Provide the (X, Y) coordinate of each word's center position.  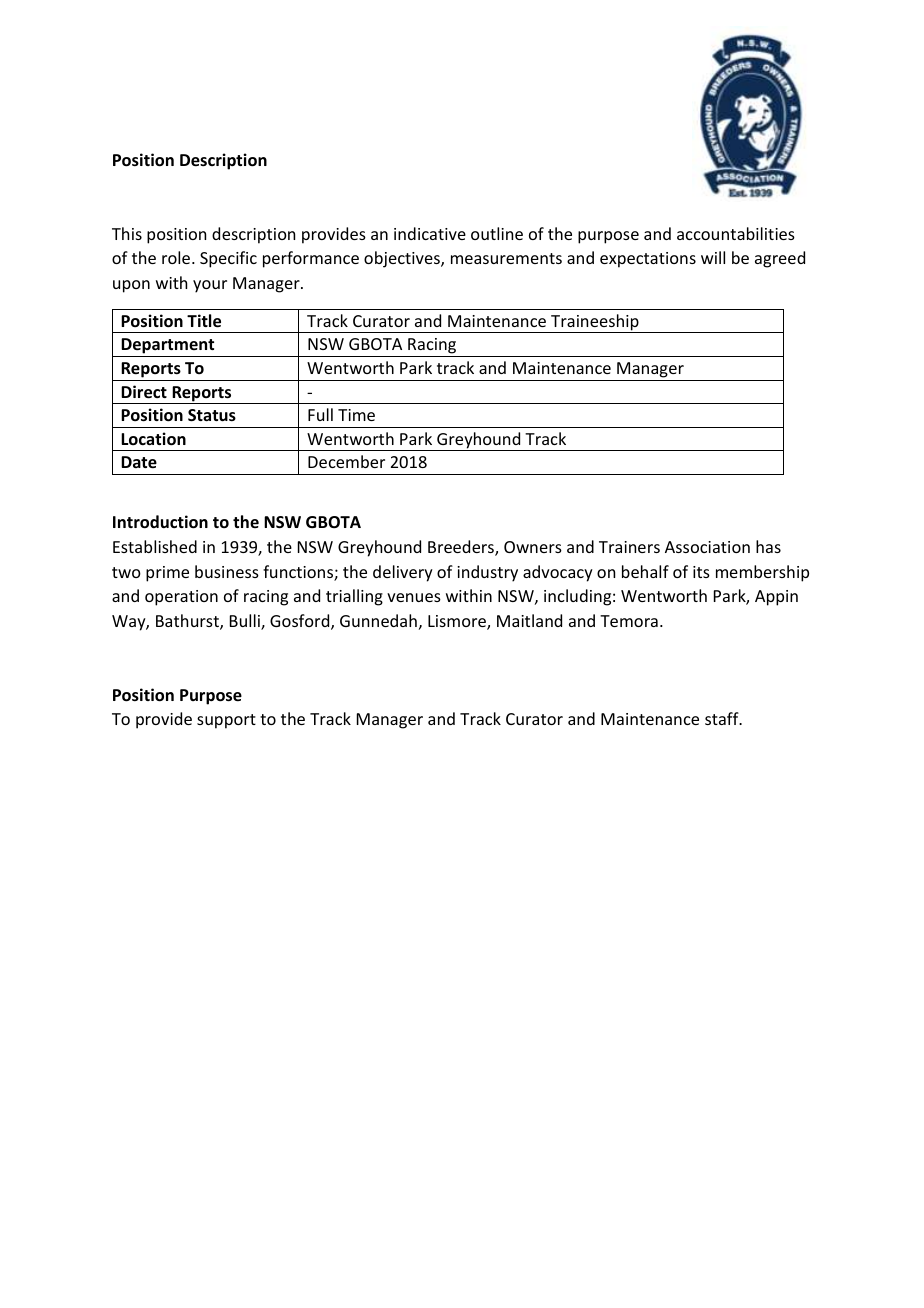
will (713, 257)
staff (723, 718)
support (226, 721)
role (177, 257)
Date (139, 462)
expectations (648, 260)
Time (356, 415)
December (346, 461)
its (701, 572)
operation (181, 598)
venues (414, 597)
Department (168, 347)
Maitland (529, 620)
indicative (430, 233)
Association (707, 547)
